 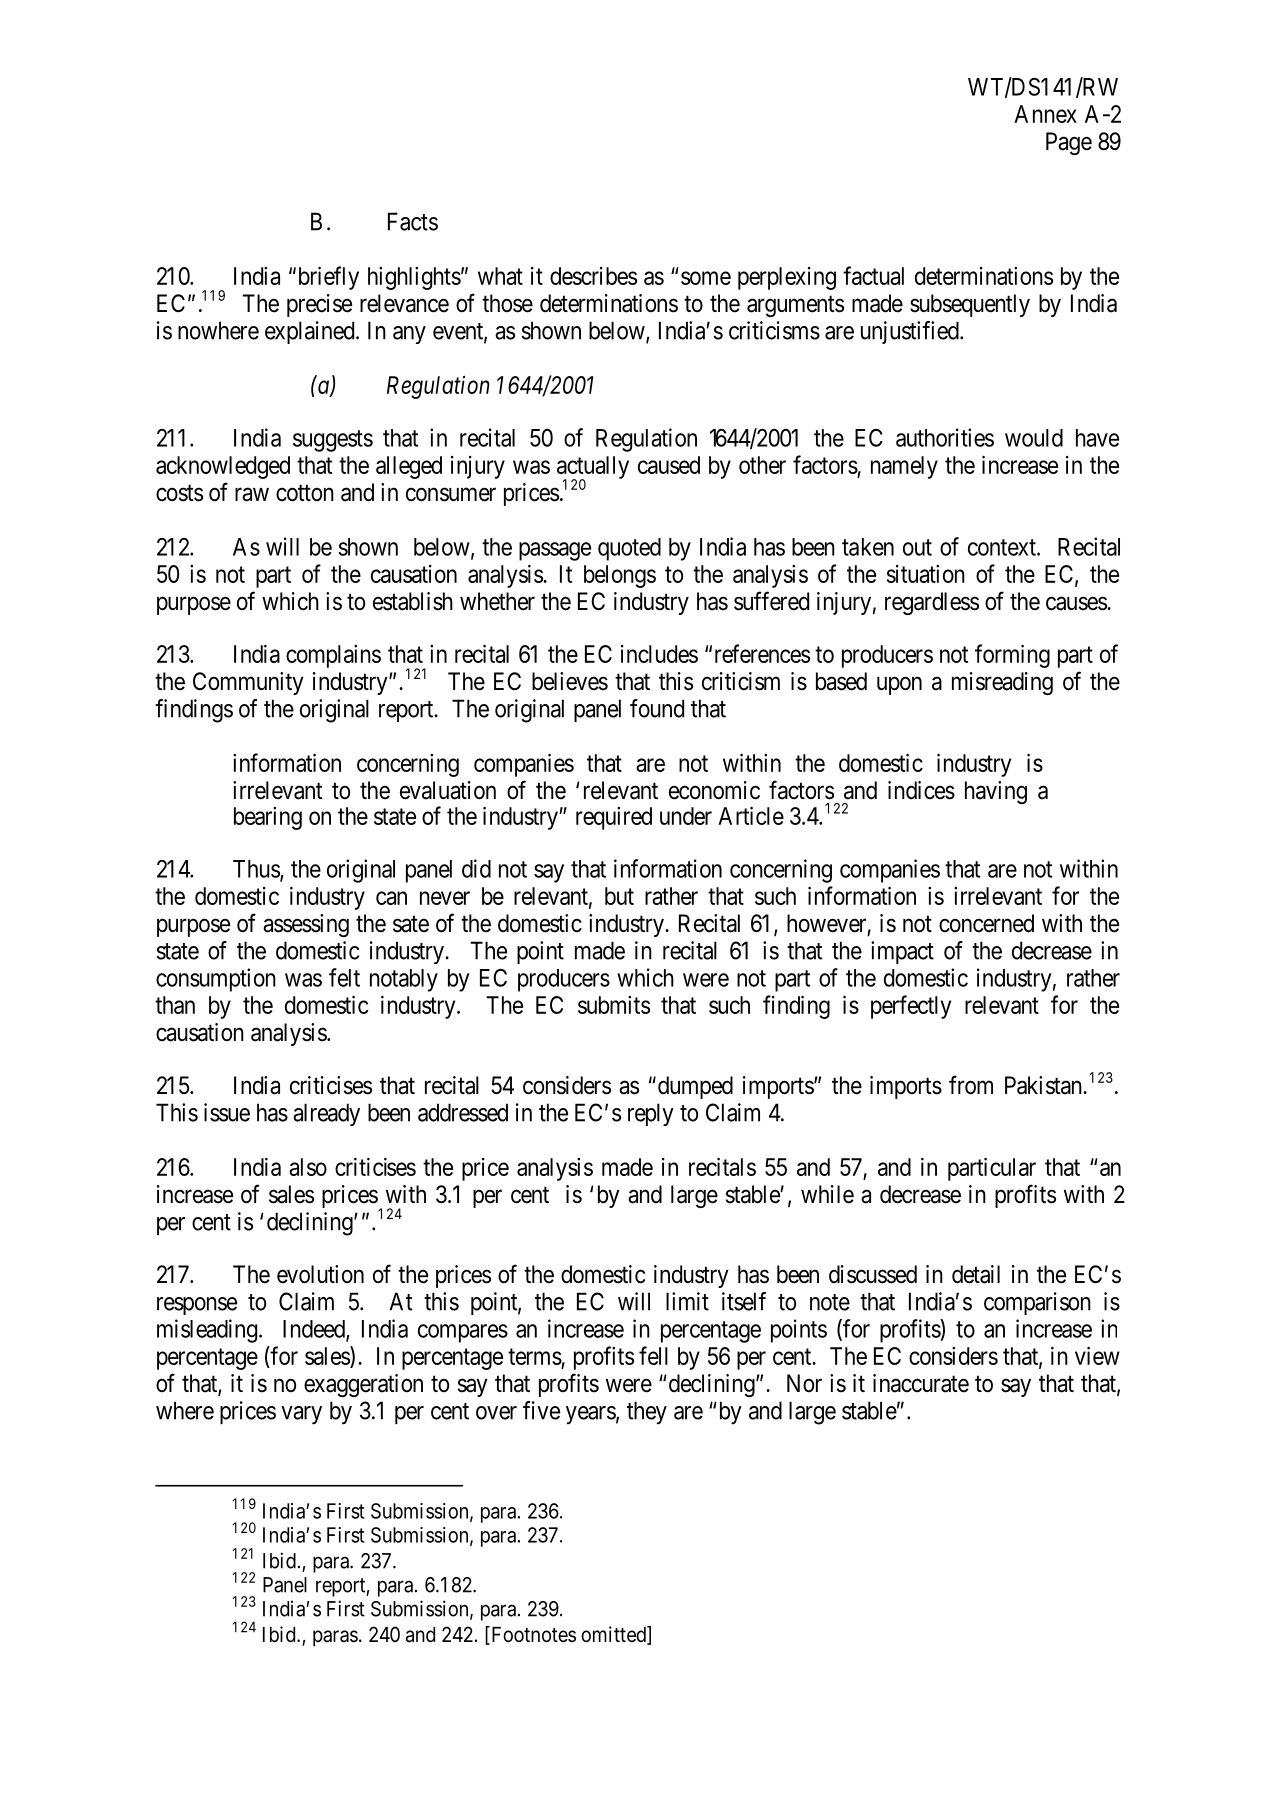 What do you see at coordinates (1045, 114) in the screenshot?
I see `Annex` at bounding box center [1045, 114].
